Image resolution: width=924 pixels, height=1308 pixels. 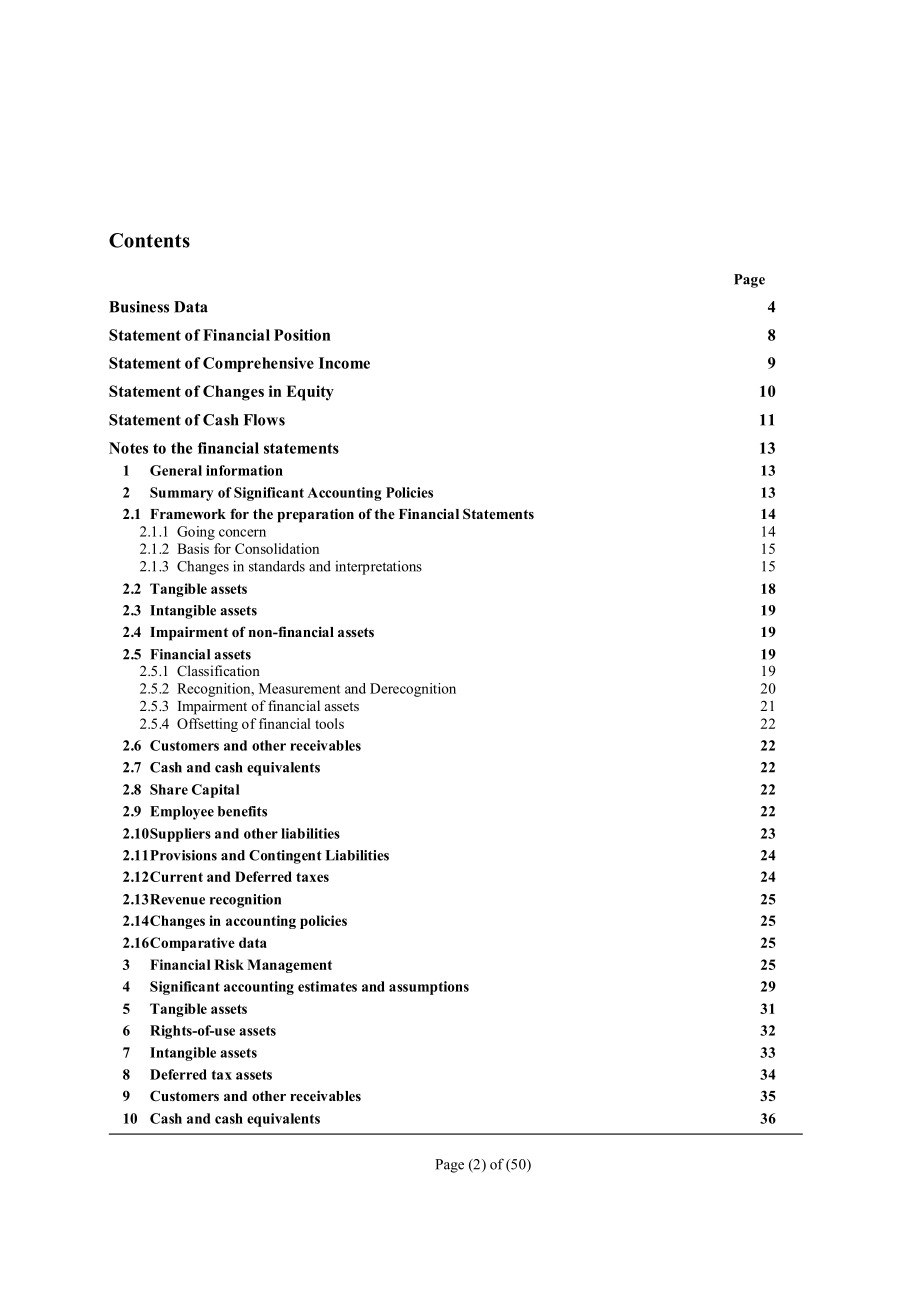 I want to click on standards, so click(x=277, y=566).
